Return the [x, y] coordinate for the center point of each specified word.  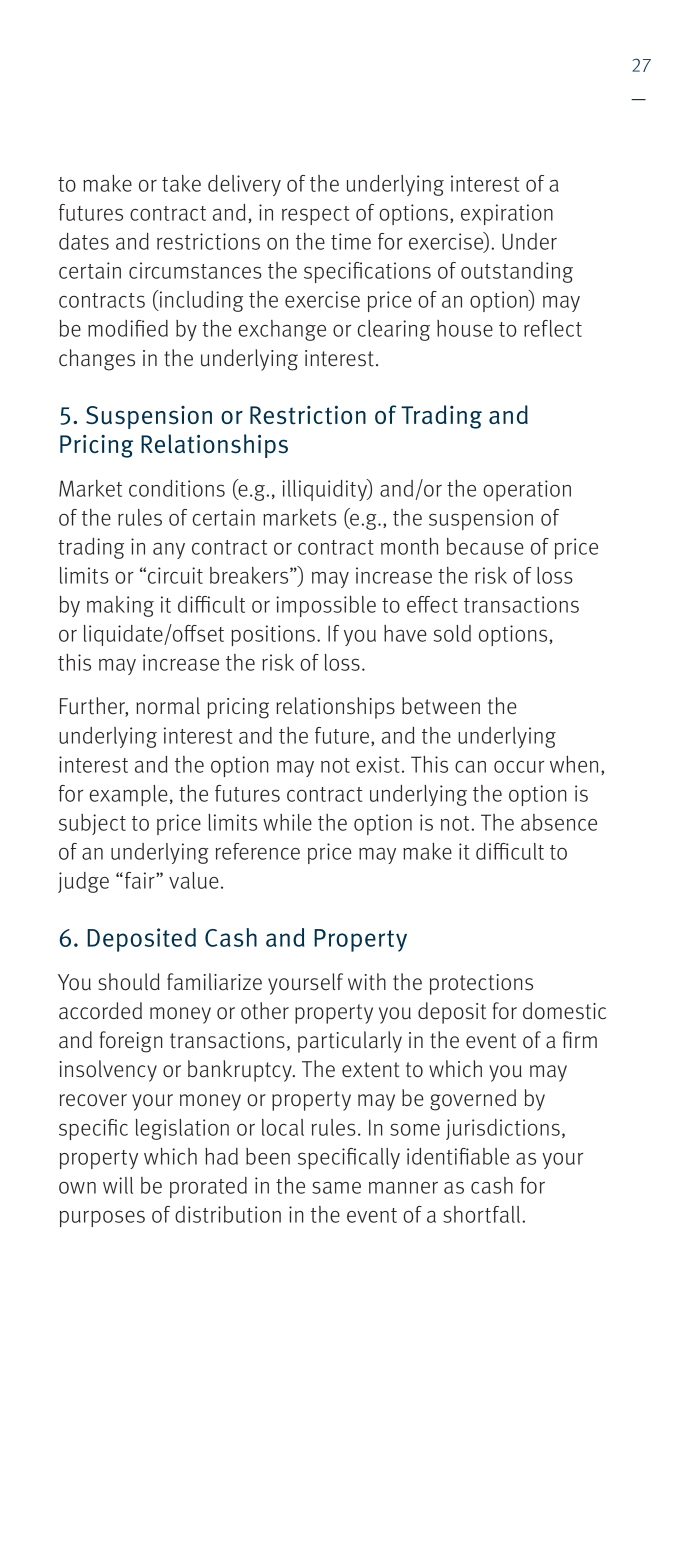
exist [378, 764]
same [336, 1187]
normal [168, 706]
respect [315, 215]
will [118, 1185]
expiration [507, 214]
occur [519, 767]
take [181, 183]
